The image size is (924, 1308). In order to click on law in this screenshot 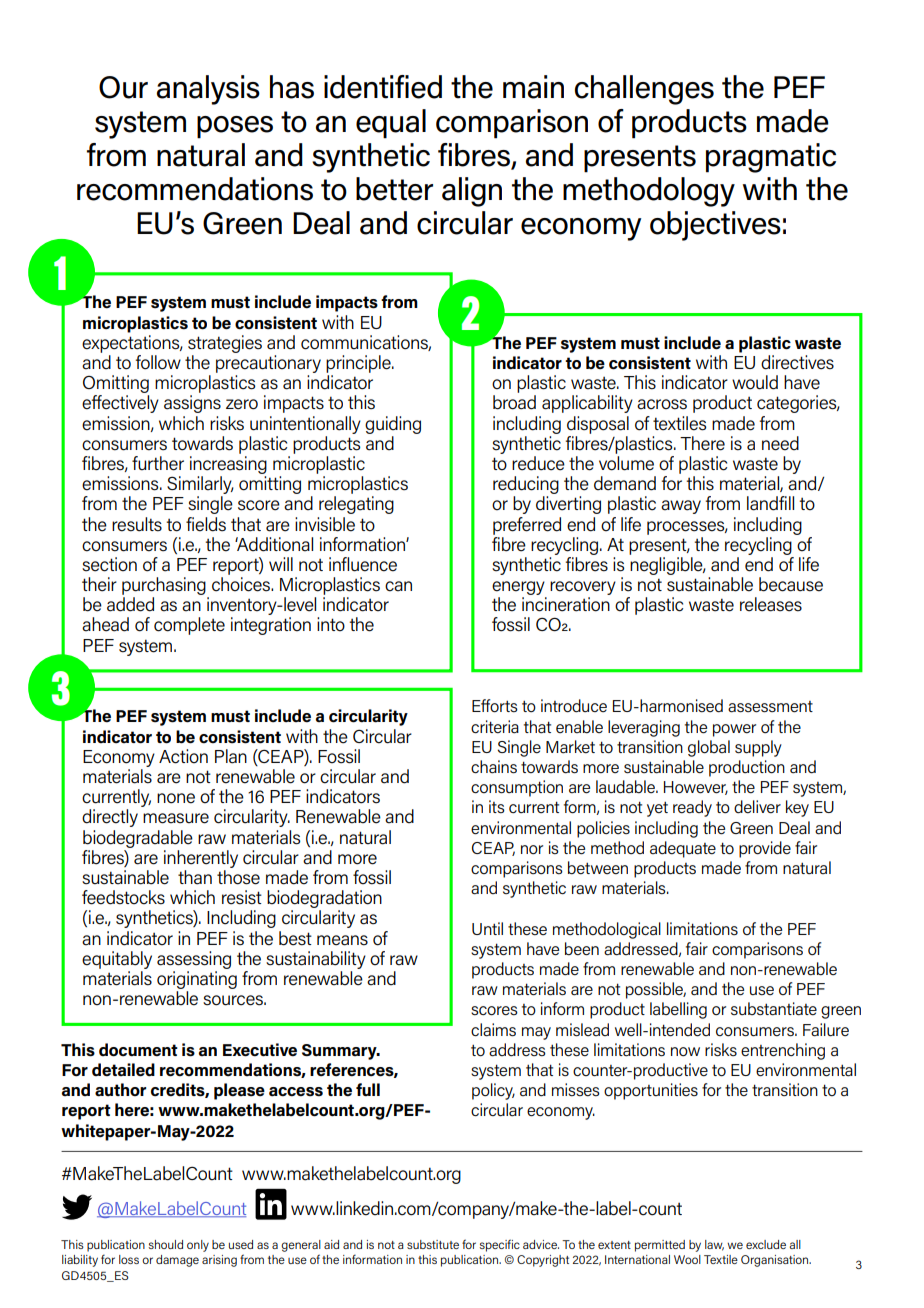, I will do `click(714, 1245)`.
